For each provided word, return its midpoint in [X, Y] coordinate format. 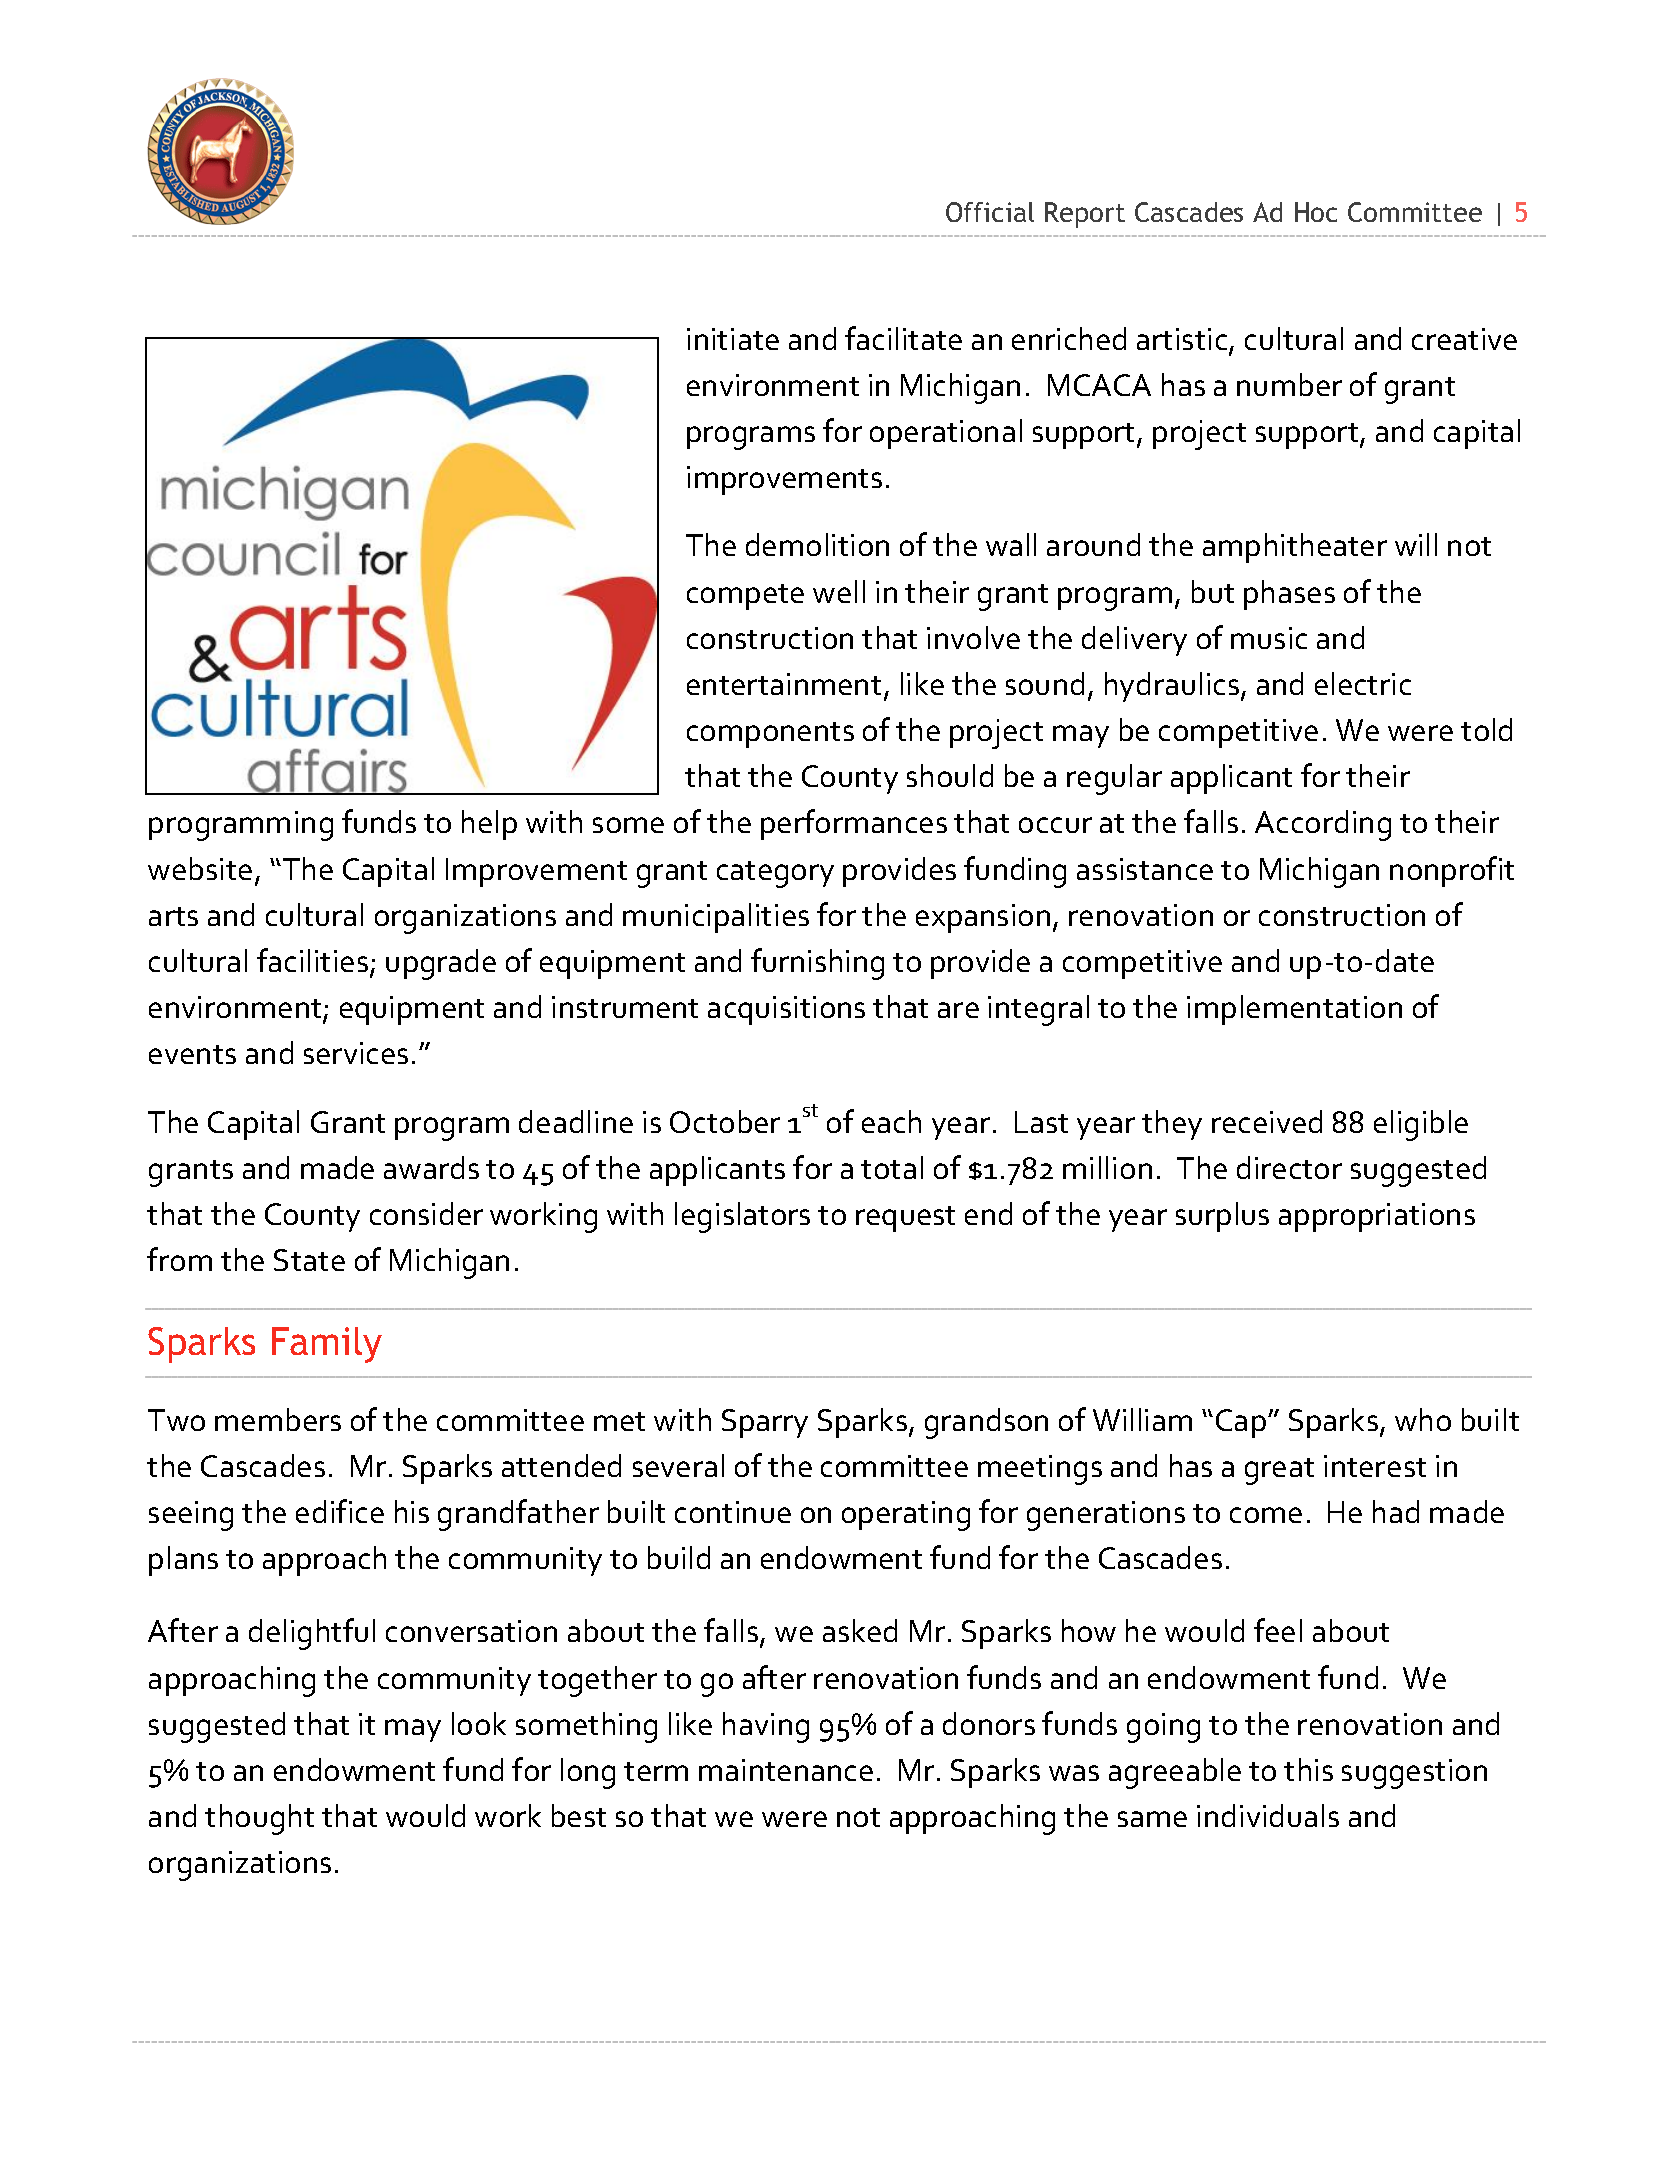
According [1323, 825]
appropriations [1377, 1217]
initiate [733, 339]
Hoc [1316, 212]
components [770, 735]
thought [259, 1819]
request [905, 1219]
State [309, 1260]
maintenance [786, 1770]
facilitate [903, 338]
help [489, 825]
